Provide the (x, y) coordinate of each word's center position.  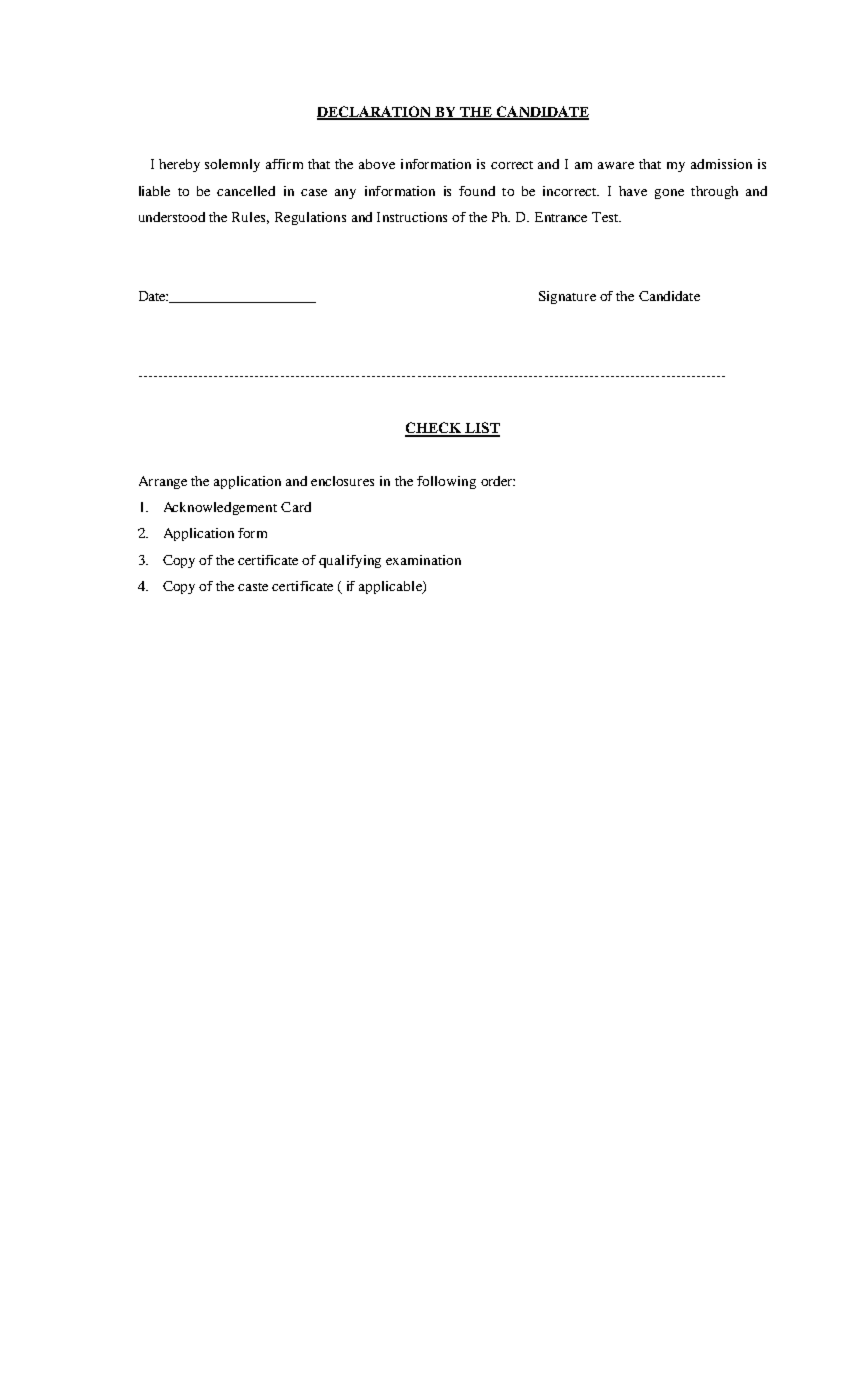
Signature (567, 297)
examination (423, 560)
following (446, 482)
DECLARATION (375, 113)
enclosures (342, 481)
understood (172, 217)
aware (616, 165)
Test (606, 217)
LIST (481, 429)
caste (253, 587)
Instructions (412, 217)
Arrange (163, 482)
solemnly (232, 165)
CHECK (434, 429)
